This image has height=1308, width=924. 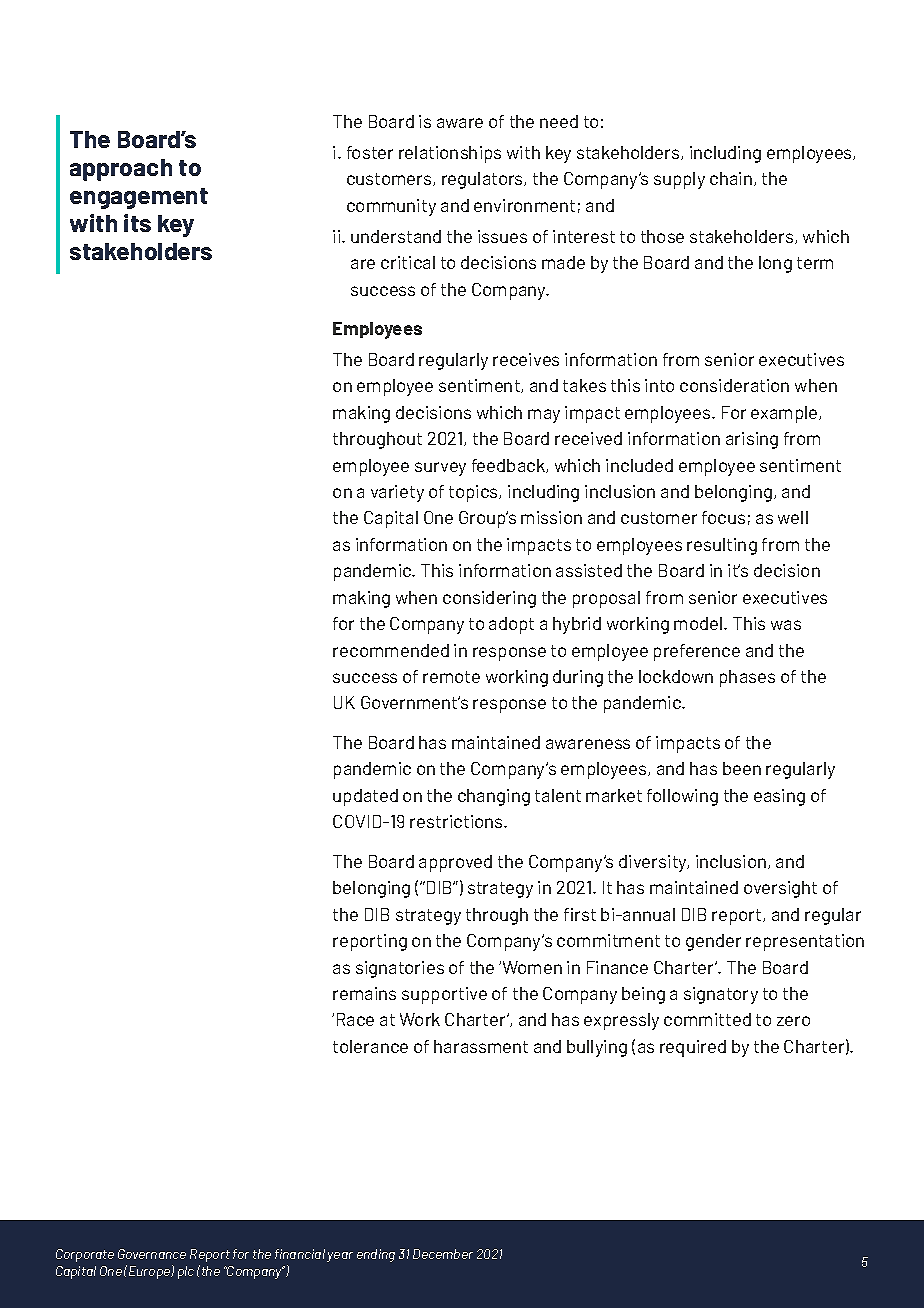 I want to click on relationships, so click(x=450, y=154).
